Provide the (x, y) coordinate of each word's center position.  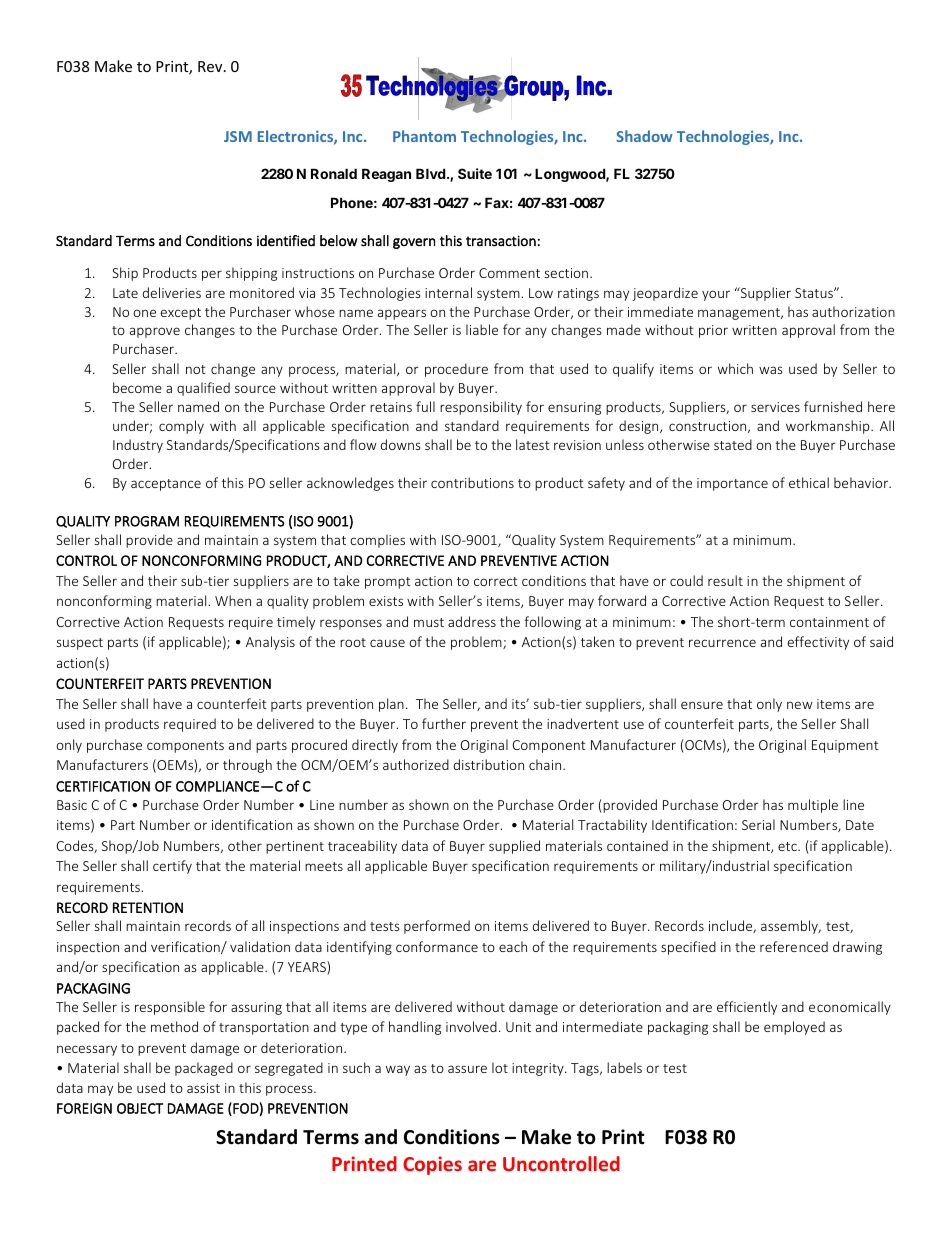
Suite (475, 173)
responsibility (481, 408)
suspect (80, 644)
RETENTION (148, 907)
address (472, 621)
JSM (238, 136)
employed (794, 1028)
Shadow (644, 136)
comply (181, 427)
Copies (432, 1165)
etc (788, 846)
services (775, 407)
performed (437, 927)
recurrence (722, 643)
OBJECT (140, 1108)
